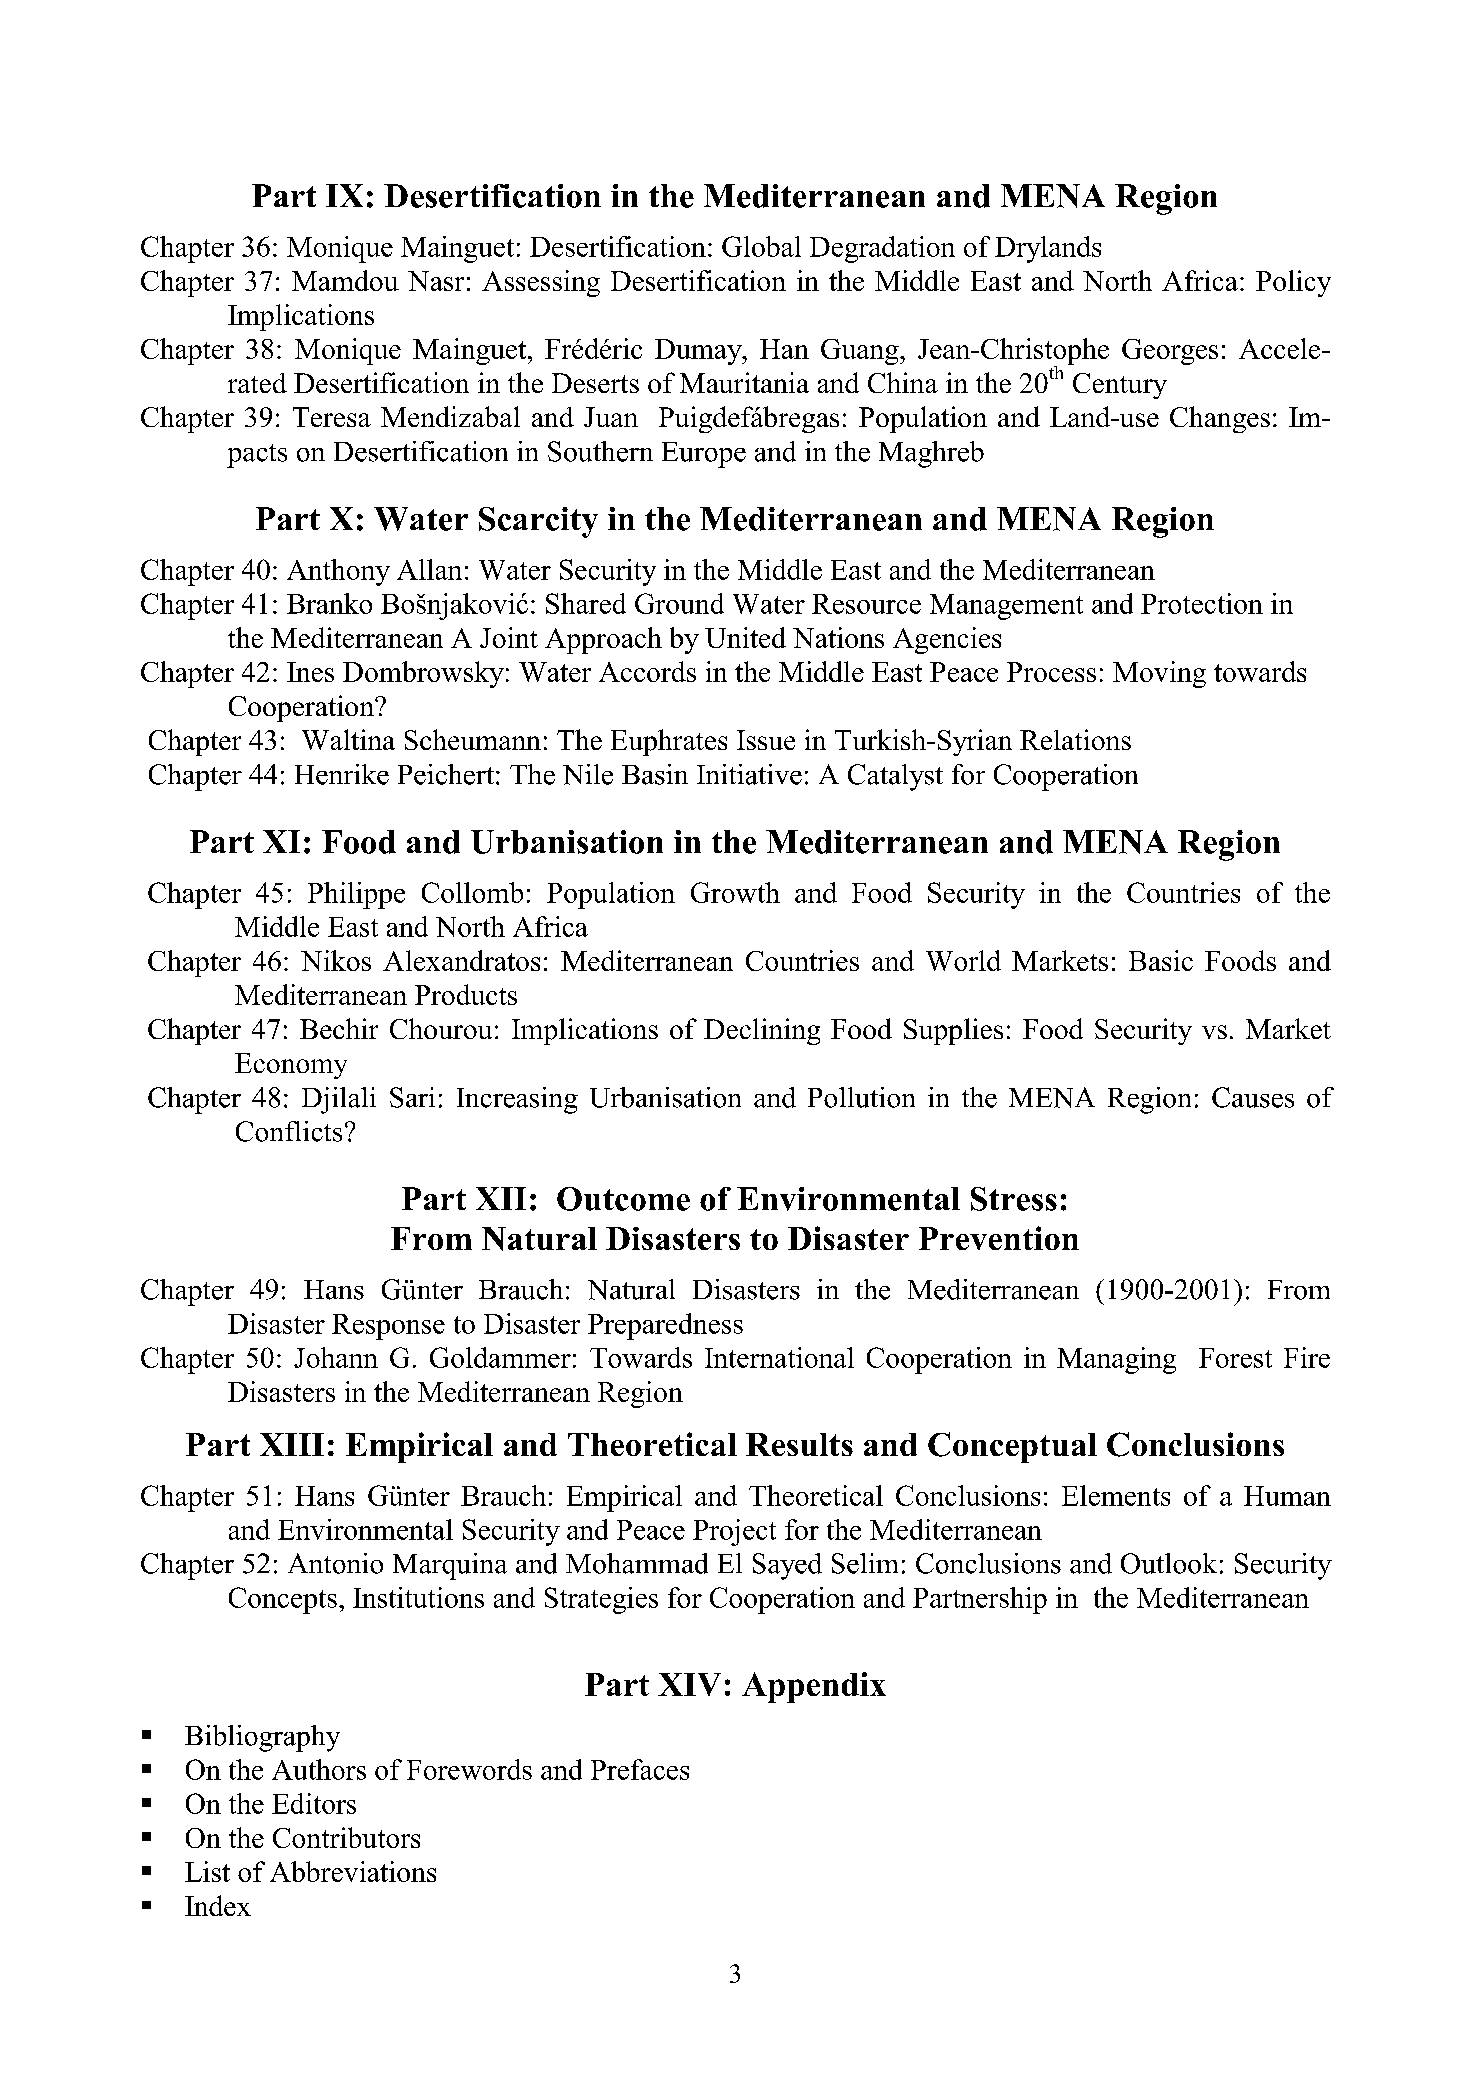 The width and height of the screenshot is (1470, 2081). I want to click on Global, so click(761, 246).
